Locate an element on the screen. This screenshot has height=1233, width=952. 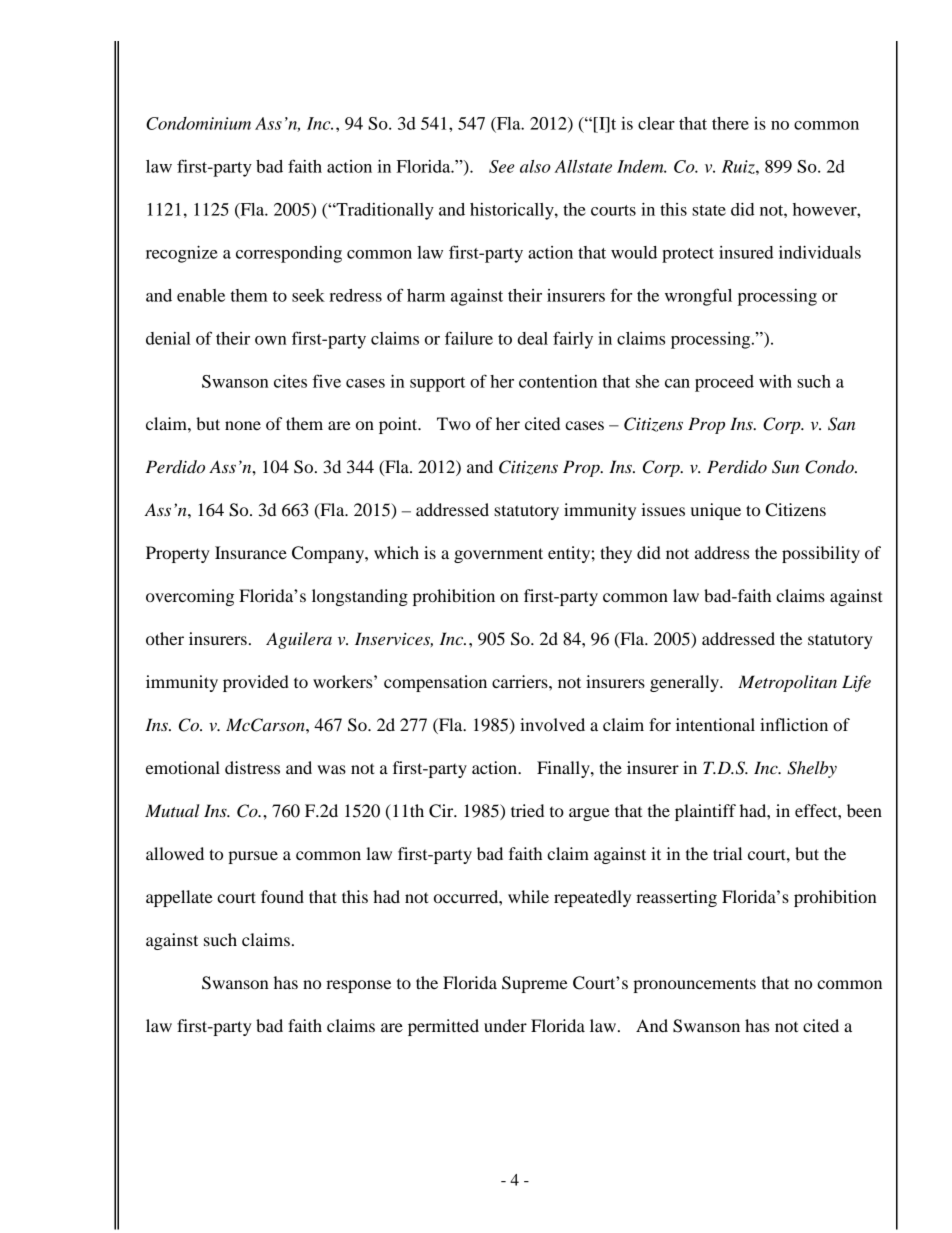
response is located at coordinates (358, 986).
